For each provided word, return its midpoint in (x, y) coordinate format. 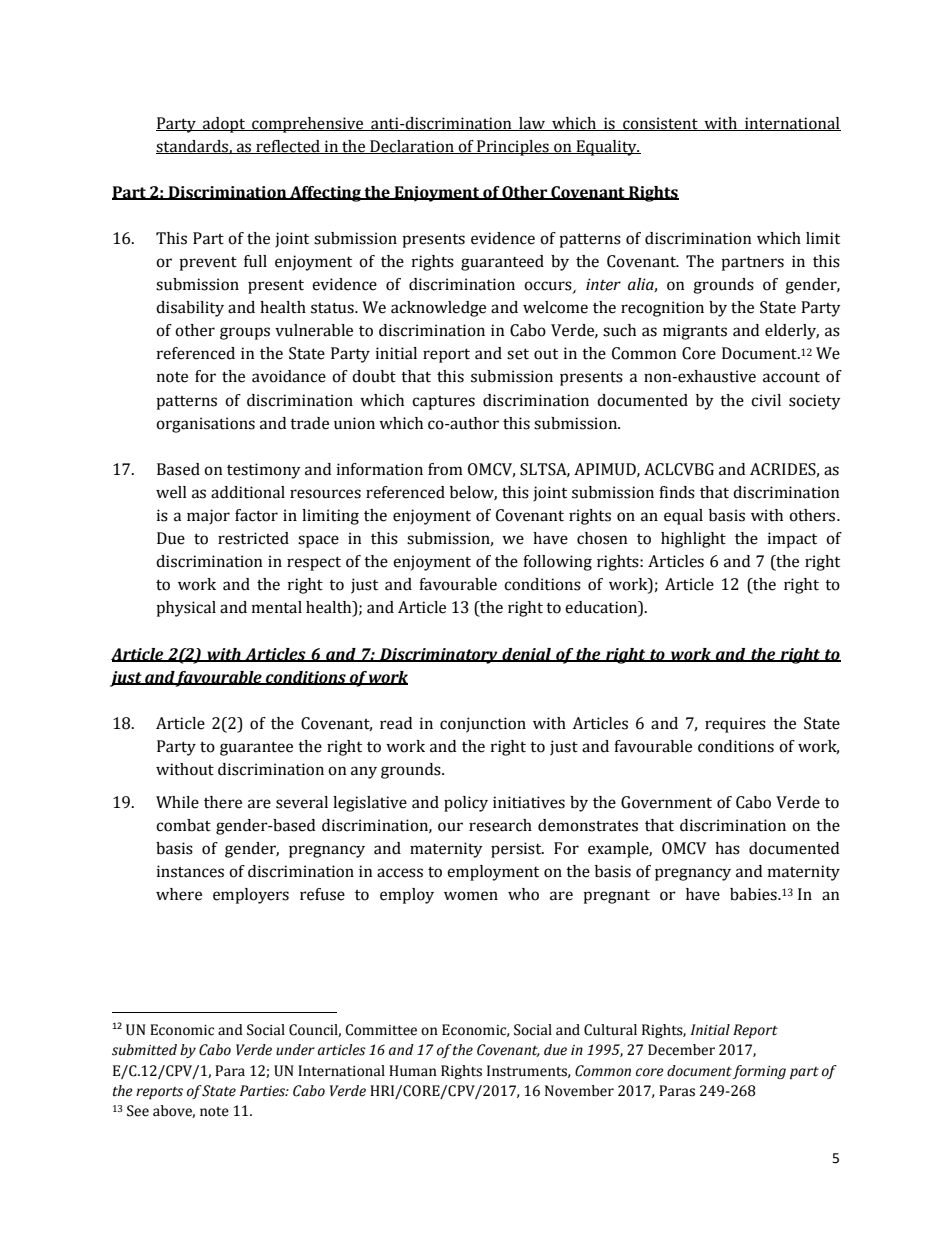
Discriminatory (439, 656)
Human (413, 1071)
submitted (144, 1050)
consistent (660, 124)
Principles (513, 148)
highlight (693, 540)
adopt (224, 125)
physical (186, 609)
